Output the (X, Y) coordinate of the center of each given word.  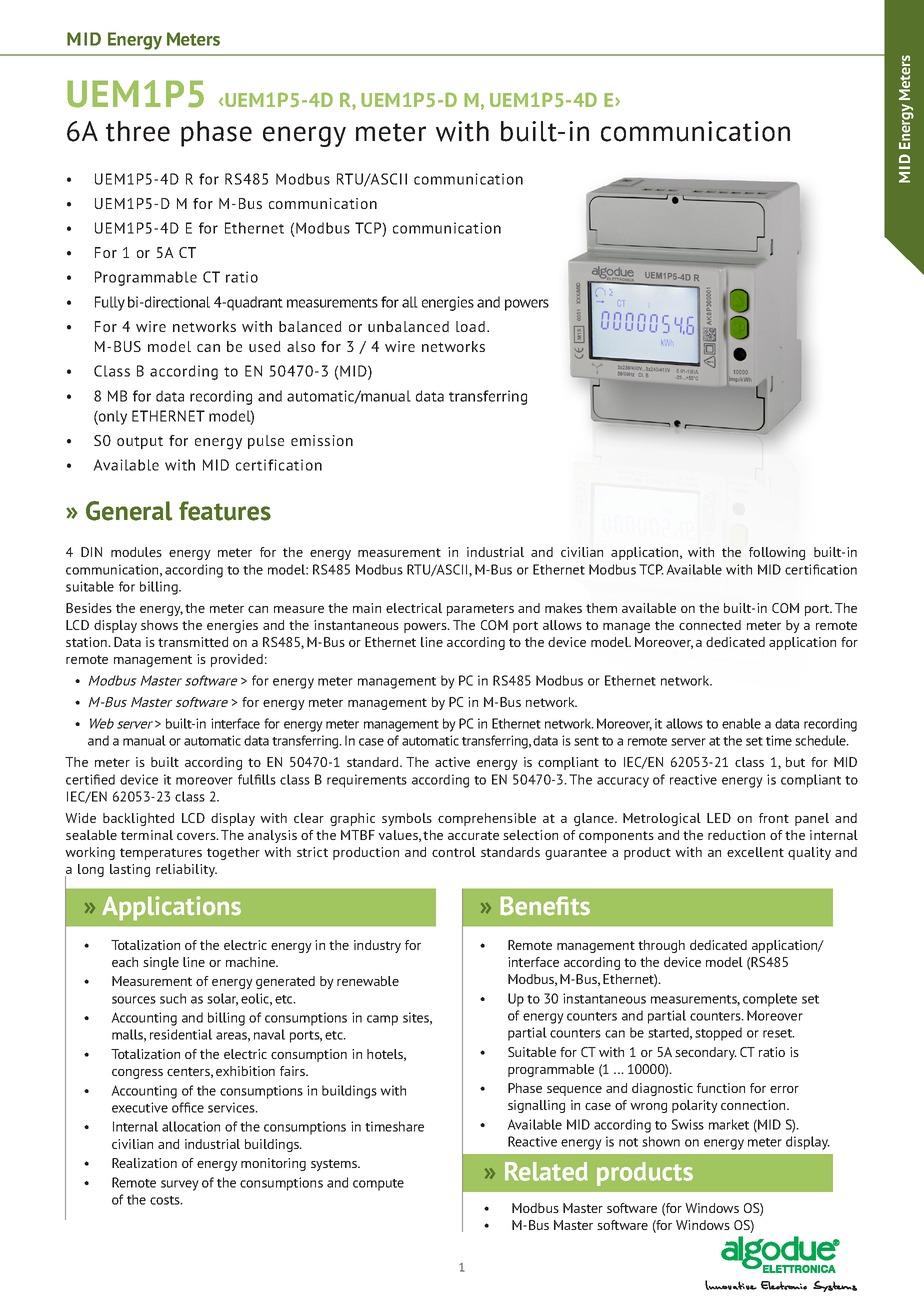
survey (180, 1185)
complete (770, 1000)
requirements (367, 781)
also (301, 346)
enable (741, 723)
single (161, 963)
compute (378, 1185)
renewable (368, 981)
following (777, 553)
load (470, 326)
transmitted (193, 642)
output (140, 442)
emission (322, 440)
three (138, 131)
